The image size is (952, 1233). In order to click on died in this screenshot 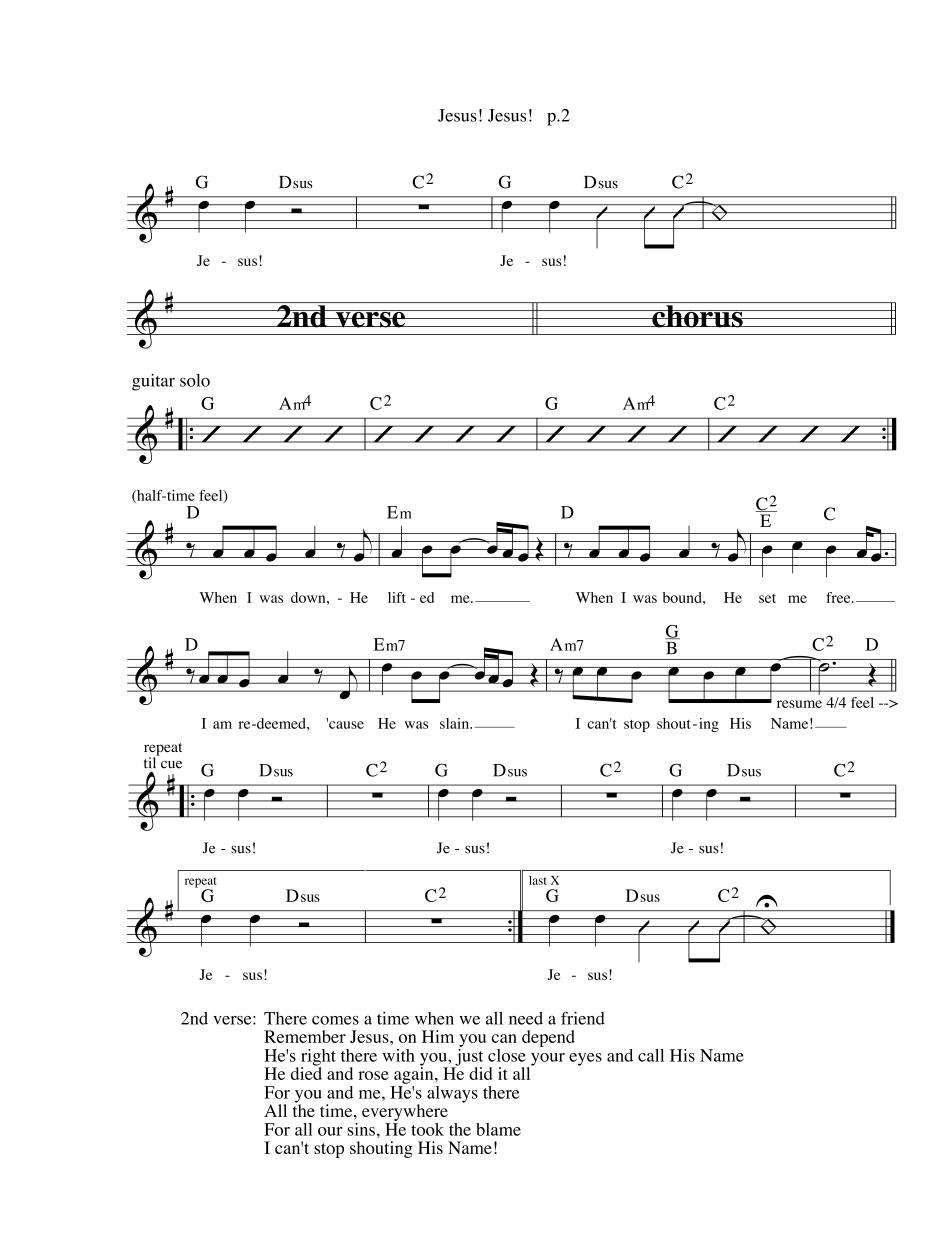, I will do `click(306, 1072)`.
